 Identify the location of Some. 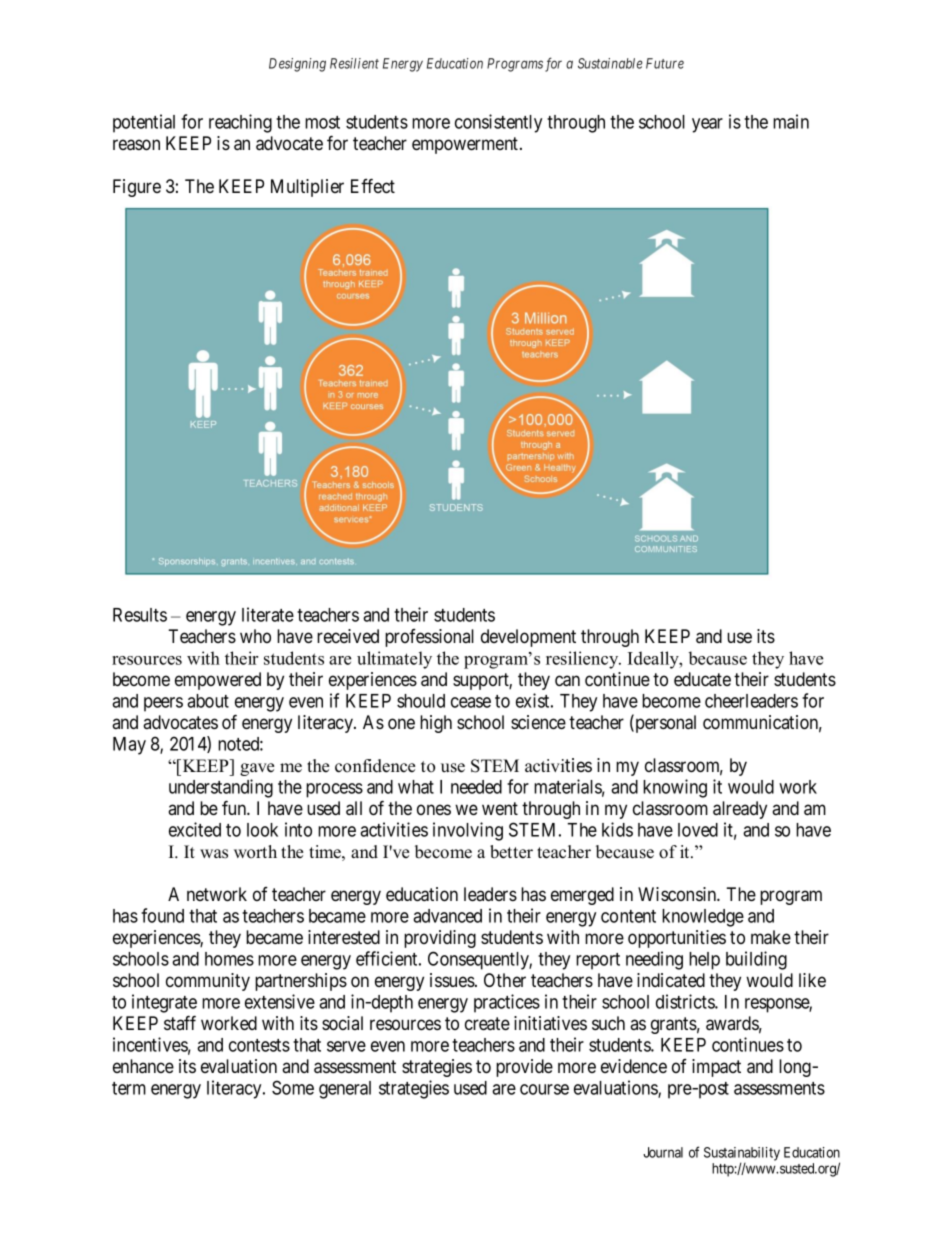
(293, 1087).
